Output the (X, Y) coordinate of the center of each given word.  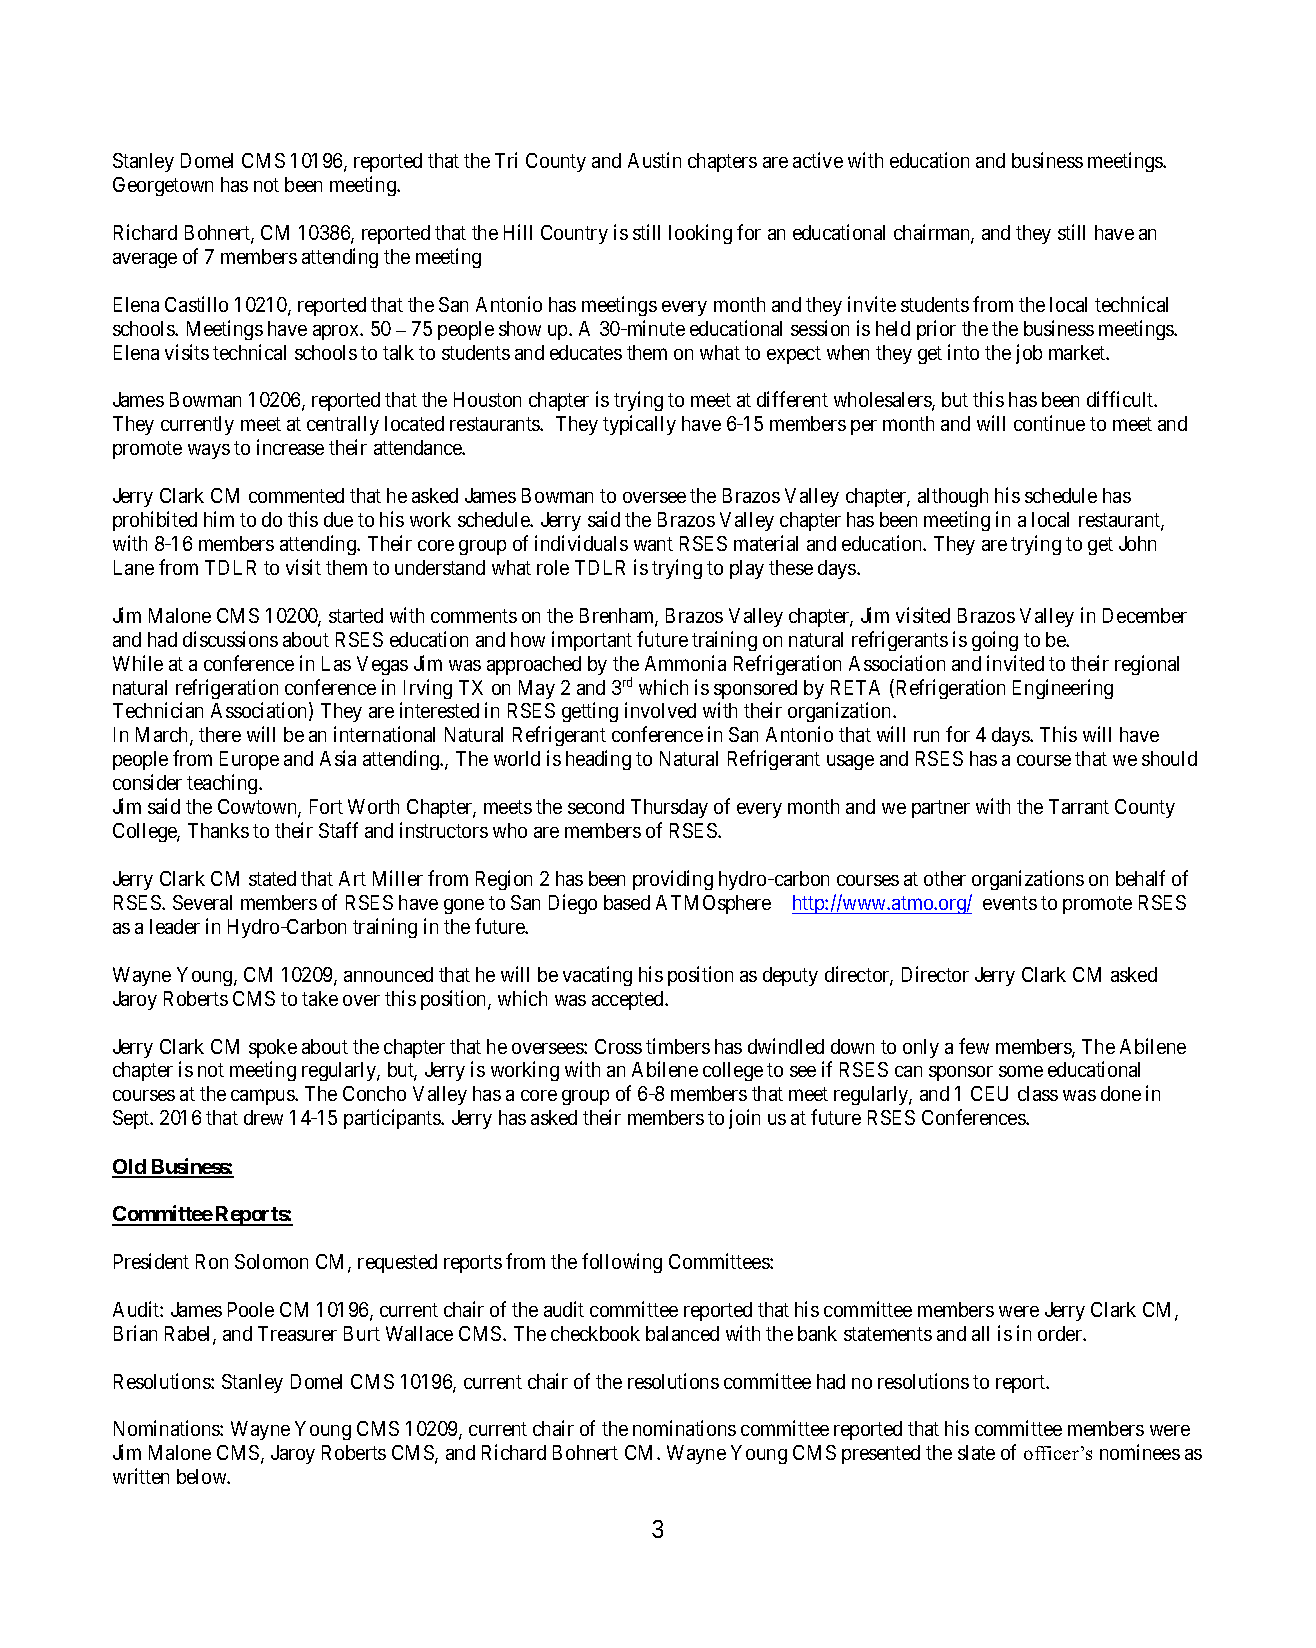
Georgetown (163, 186)
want (653, 544)
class (1038, 1093)
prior (936, 330)
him (219, 519)
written (141, 1476)
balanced (682, 1333)
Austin (654, 160)
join (744, 1119)
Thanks (218, 830)
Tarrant (1079, 806)
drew (263, 1117)
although (953, 497)
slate (976, 1452)
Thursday (669, 808)
